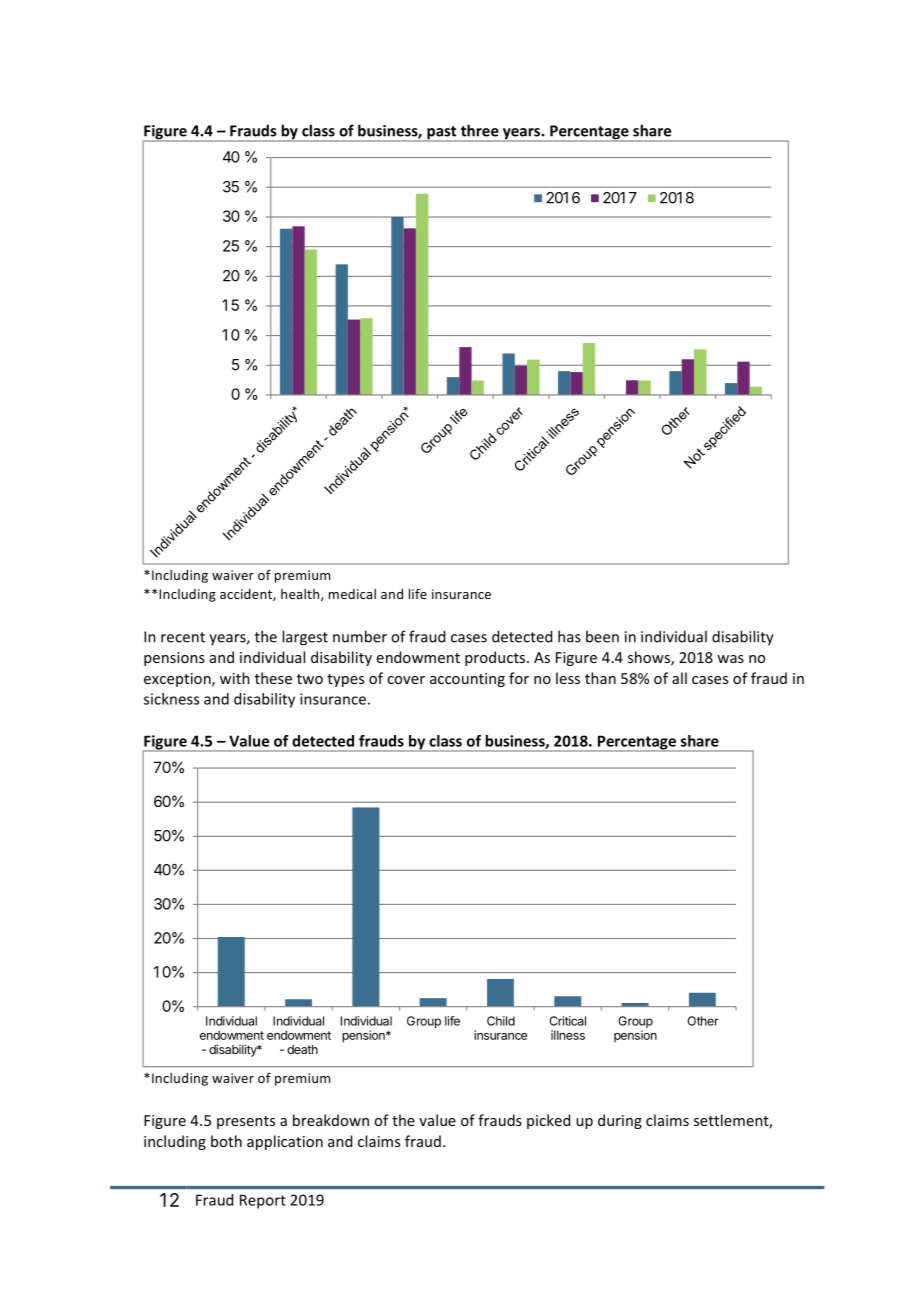 Image resolution: width=924 pixels, height=1308 pixels. Describe the element at coordinates (480, 130) in the screenshot. I see `three` at that location.
